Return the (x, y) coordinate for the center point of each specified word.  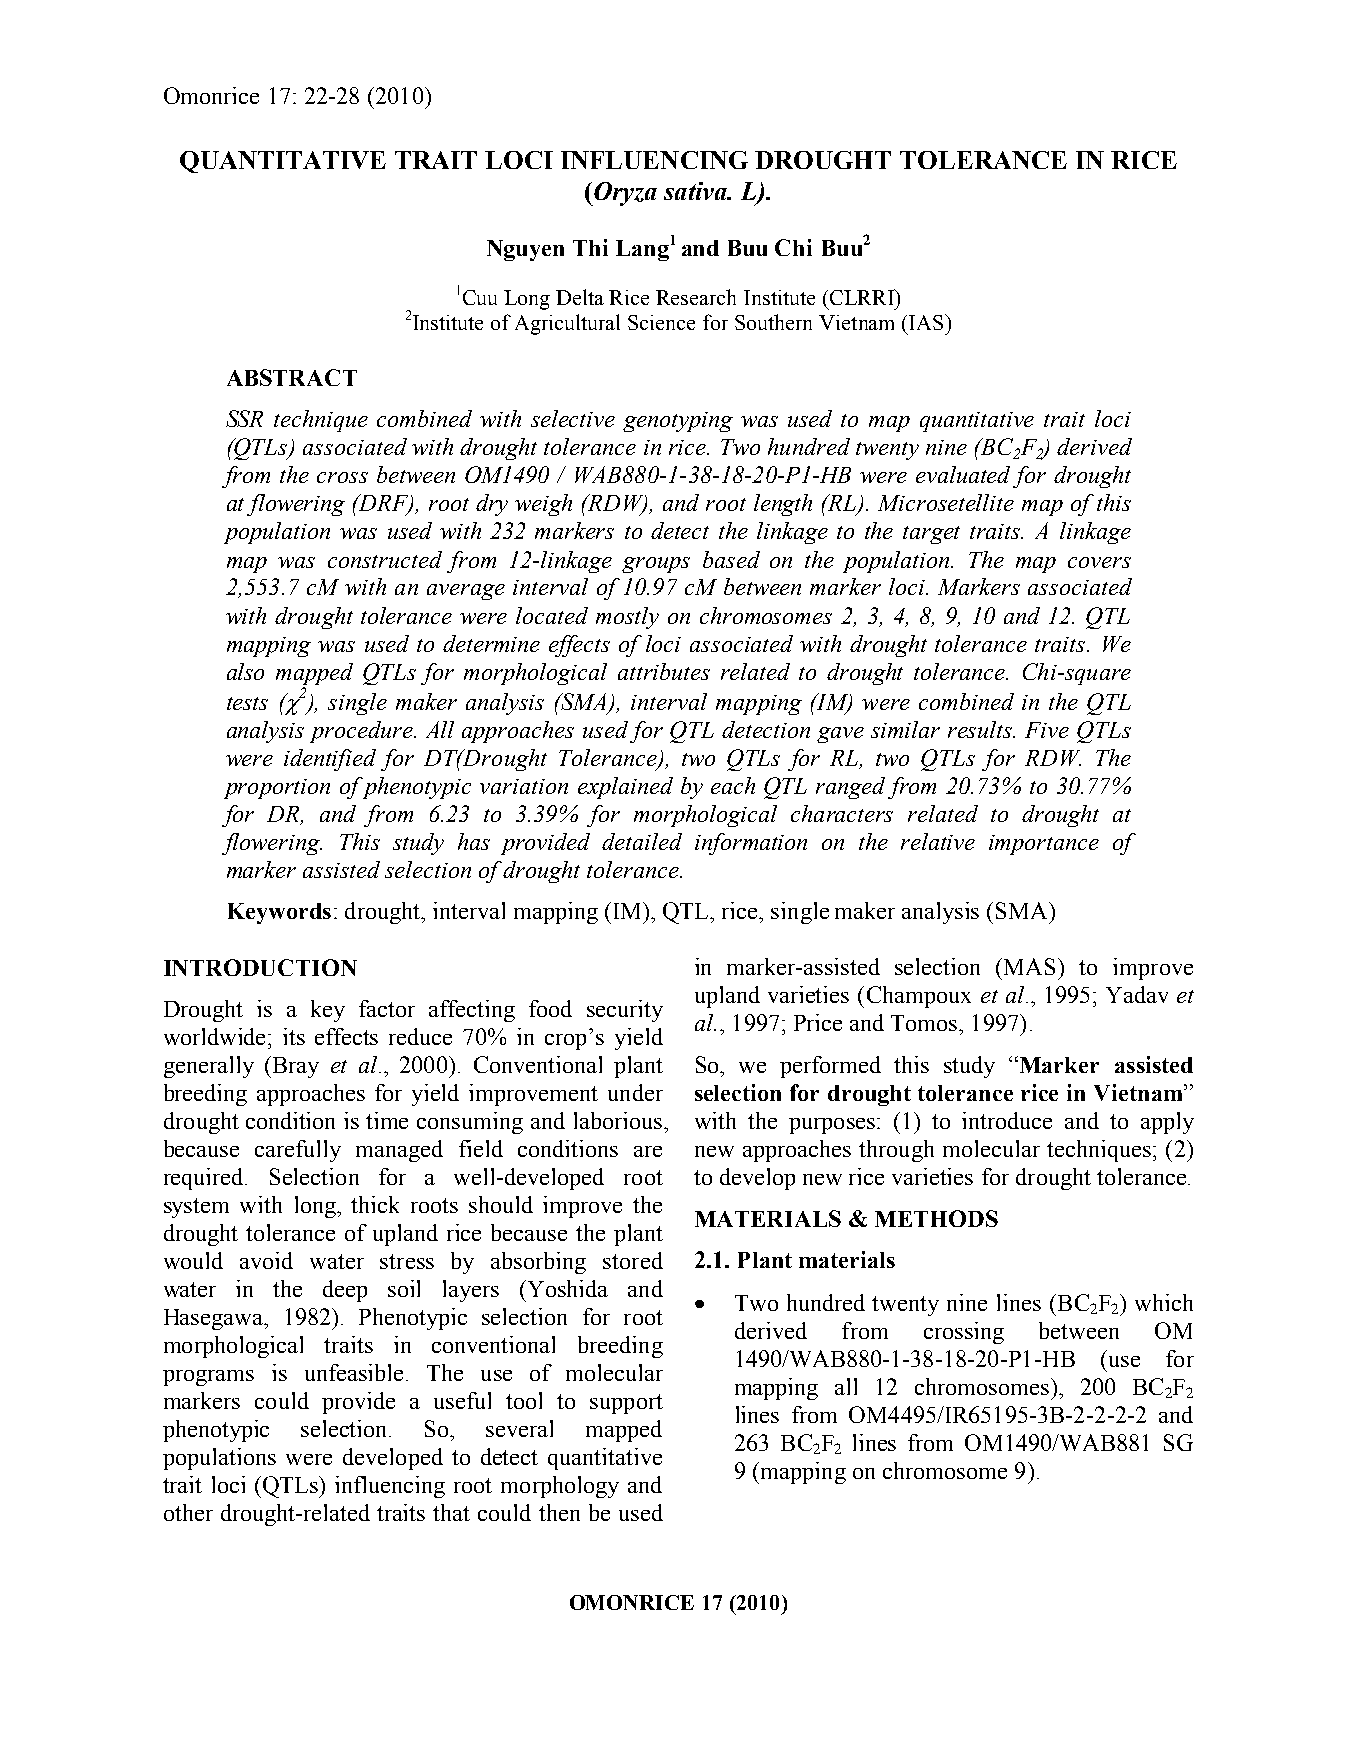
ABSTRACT (292, 377)
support (626, 1404)
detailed (642, 841)
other (188, 1512)
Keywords (279, 913)
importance (1044, 845)
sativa (697, 191)
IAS (927, 322)
